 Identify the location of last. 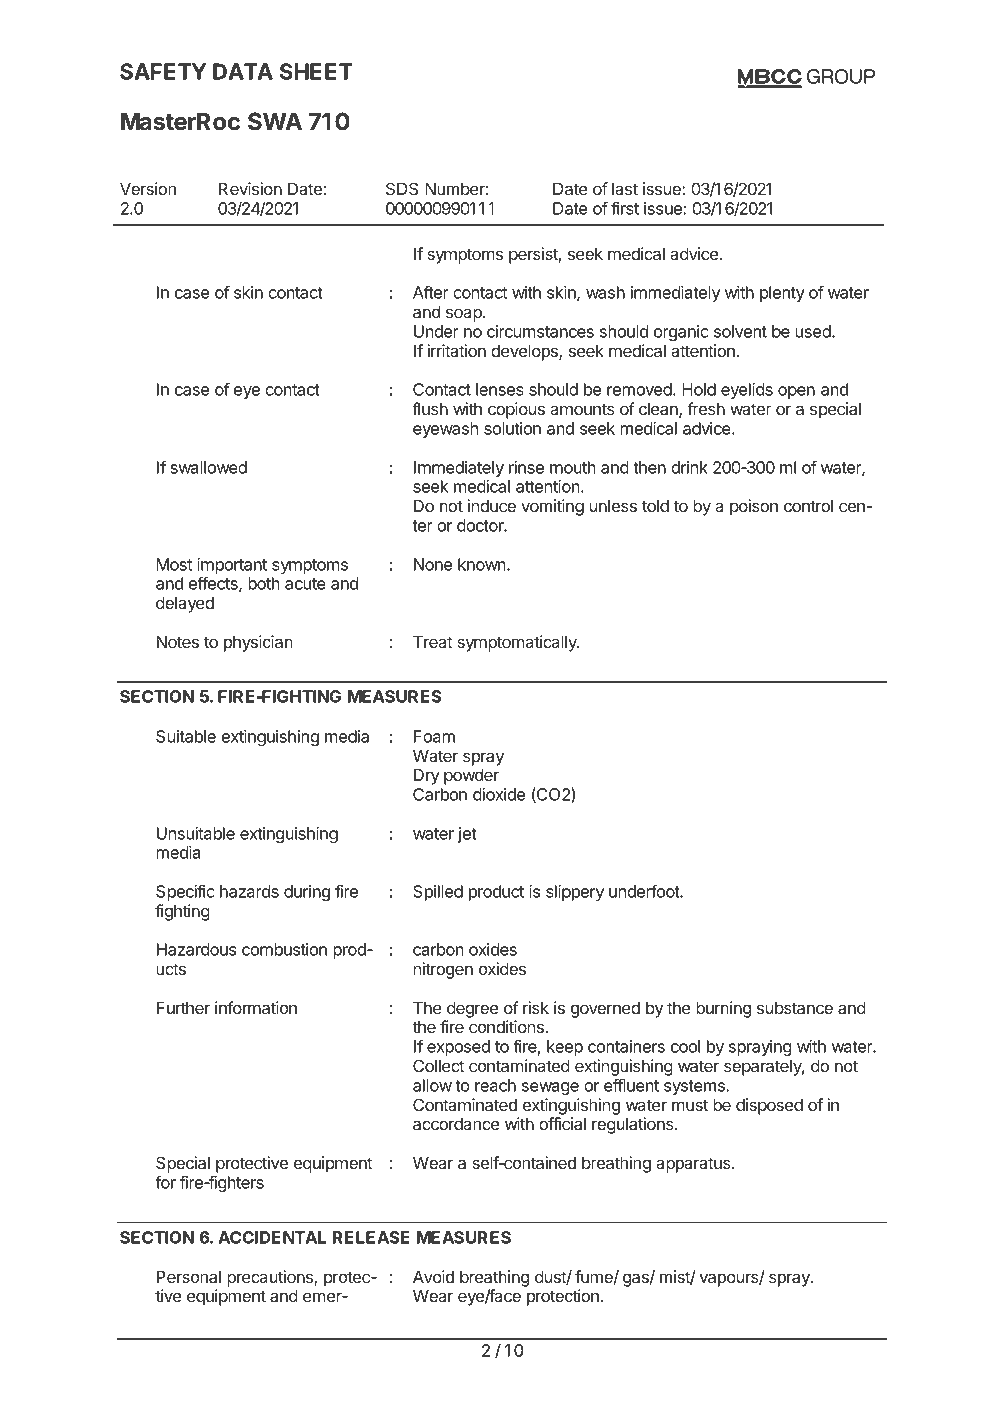
(625, 188).
